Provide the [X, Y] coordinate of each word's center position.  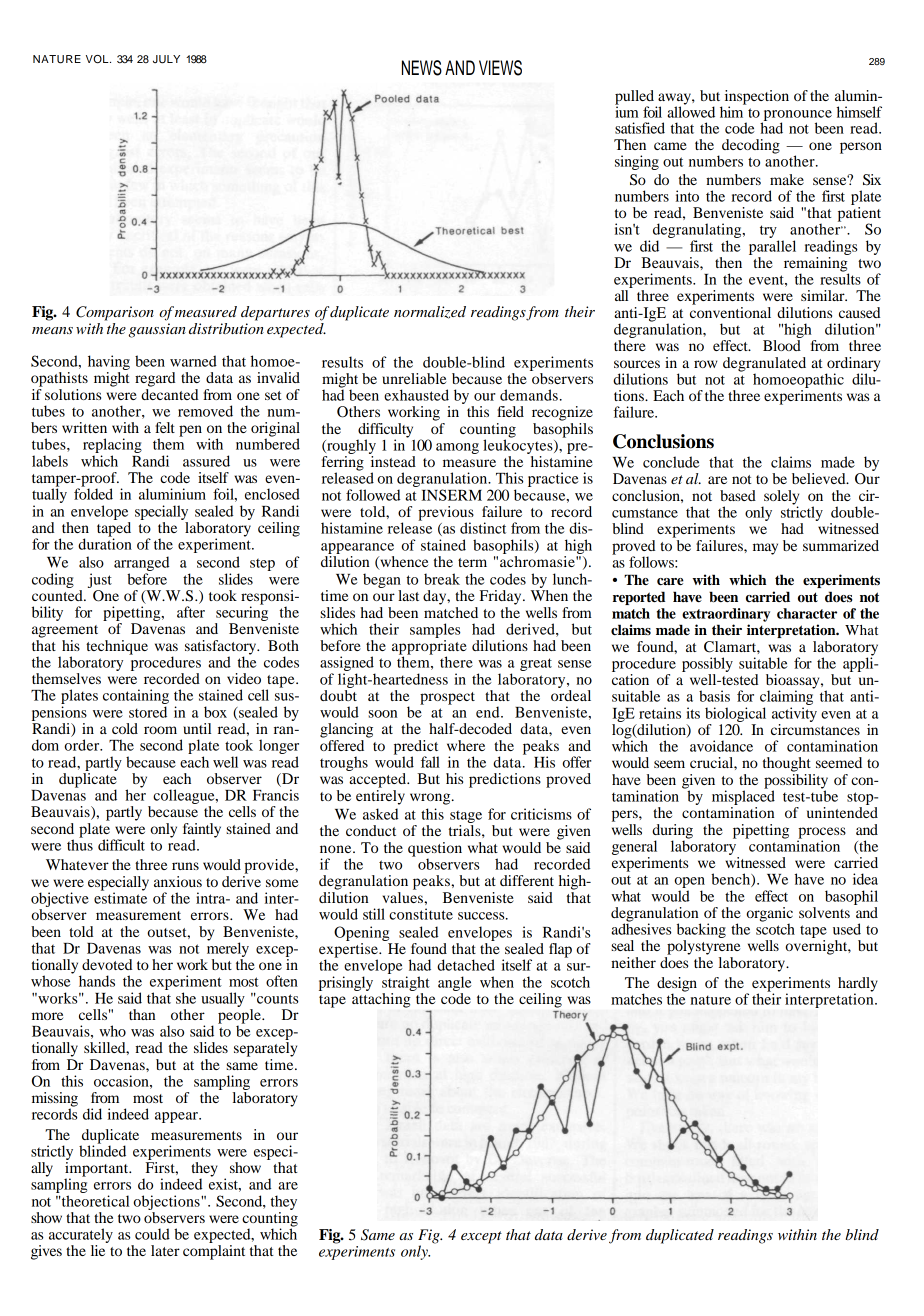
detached [466, 965]
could [152, 1234]
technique [117, 647]
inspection [757, 98]
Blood [782, 345]
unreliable [414, 378]
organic [769, 915]
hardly [858, 985]
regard [155, 379]
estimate [120, 897]
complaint [214, 1252]
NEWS [422, 68]
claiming [787, 698]
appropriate [429, 648]
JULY [166, 59]
